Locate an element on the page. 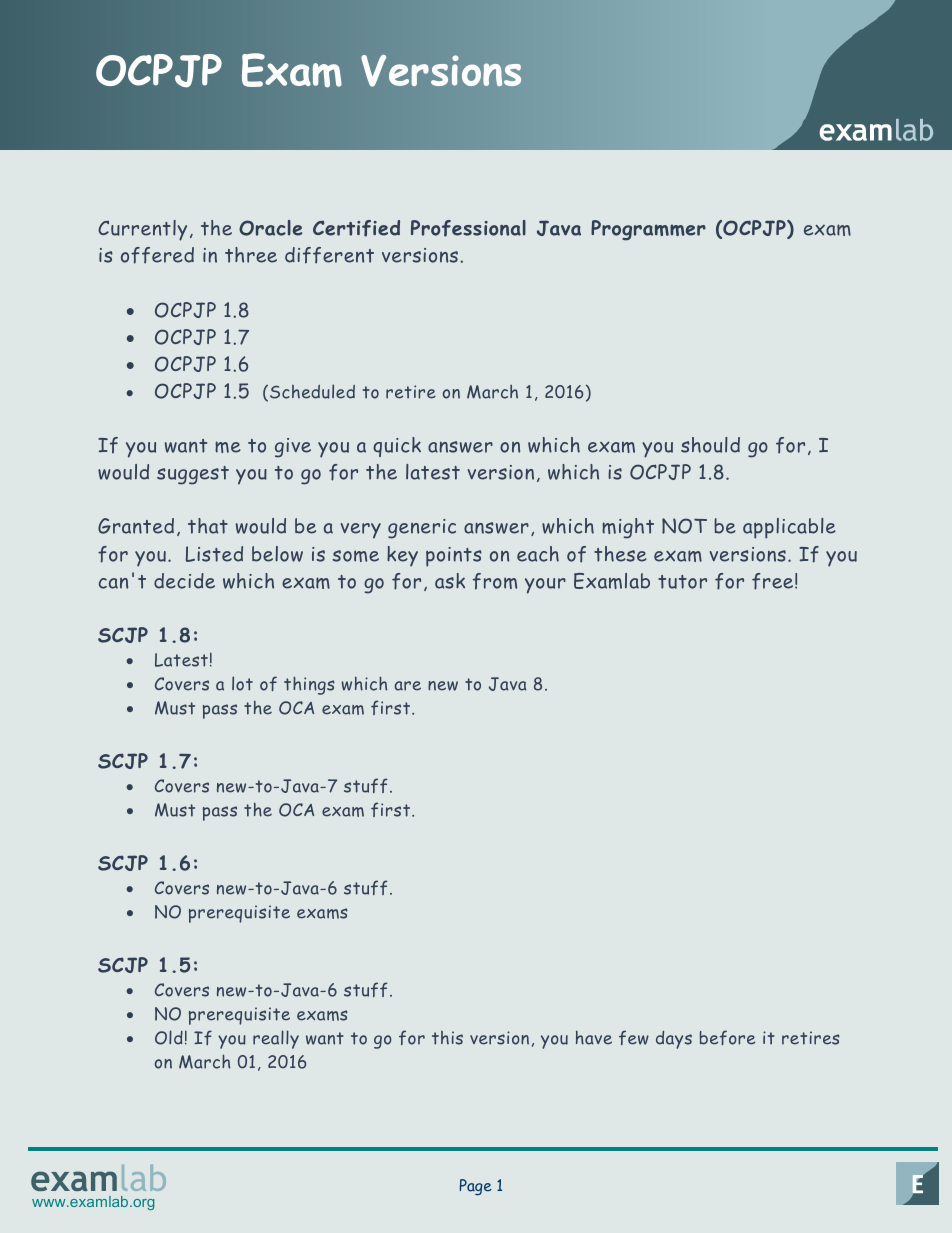 The image size is (952, 1233). Professional is located at coordinates (468, 228).
